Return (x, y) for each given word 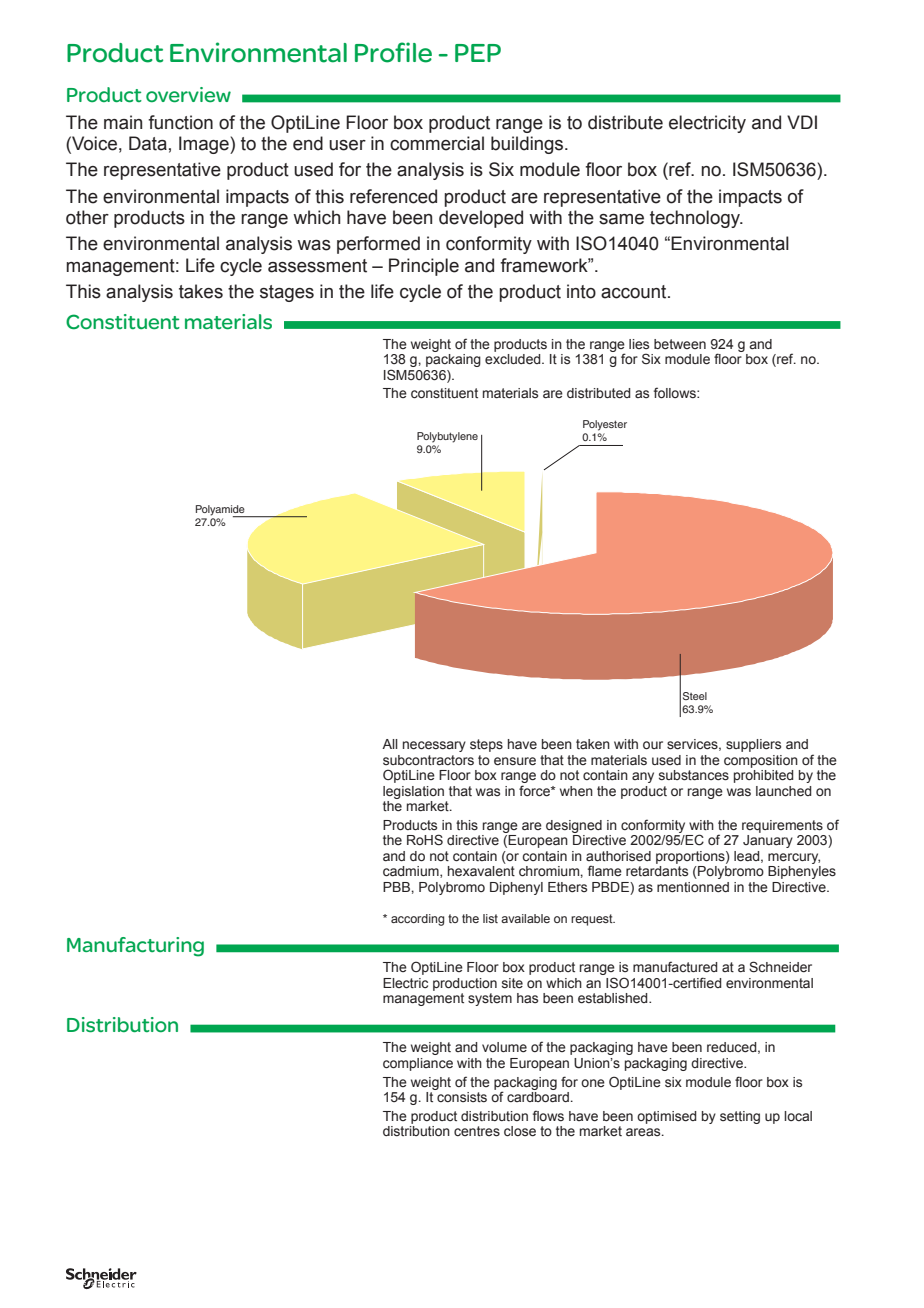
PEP (478, 53)
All (390, 744)
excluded (514, 359)
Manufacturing (135, 947)
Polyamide (221, 511)
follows (676, 392)
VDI (802, 122)
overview (188, 95)
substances (694, 775)
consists (462, 1097)
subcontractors (428, 760)
